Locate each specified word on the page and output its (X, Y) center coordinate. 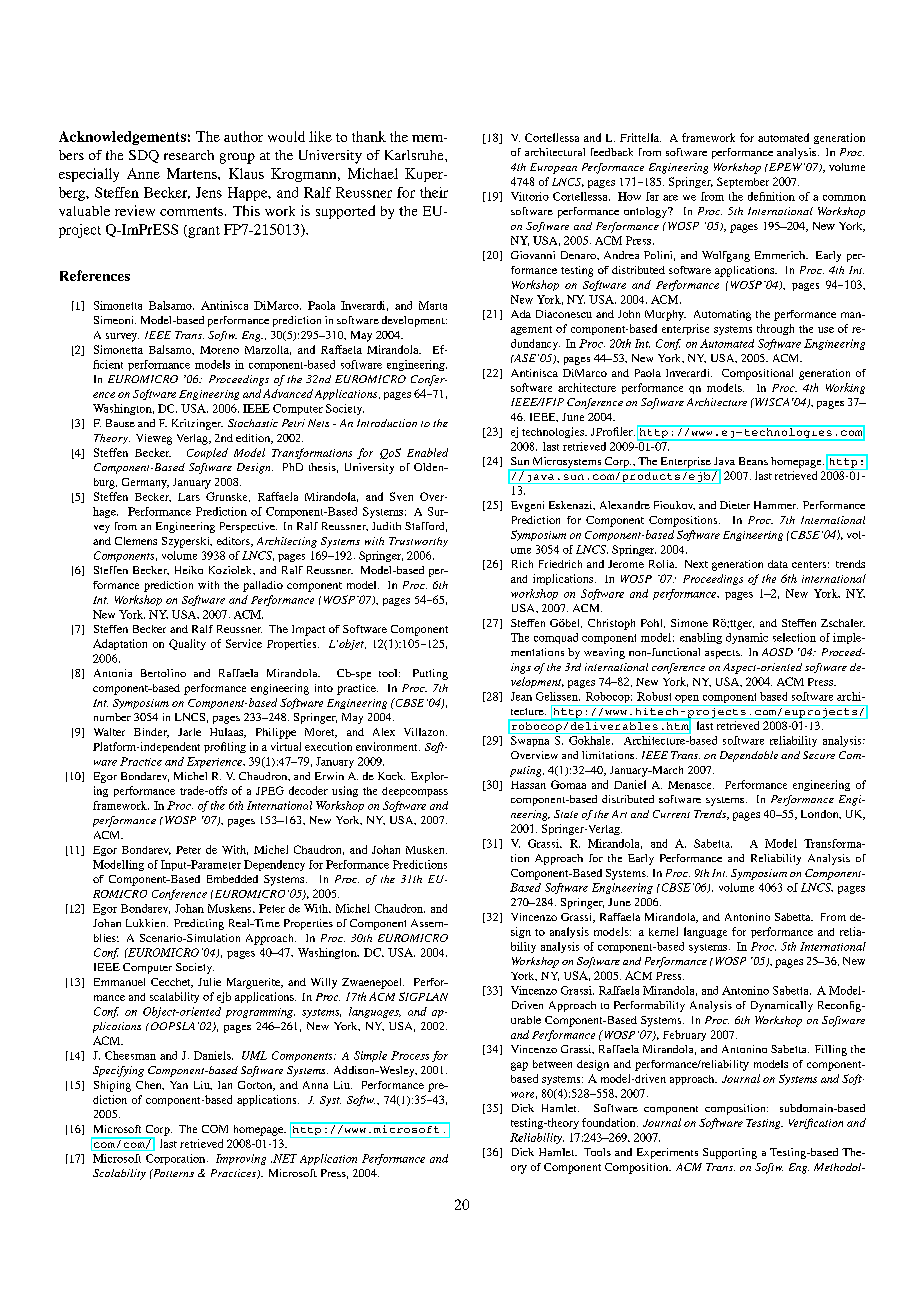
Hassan (528, 785)
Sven (401, 496)
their (434, 192)
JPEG (270, 790)
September (743, 182)
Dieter (735, 505)
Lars (189, 497)
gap (519, 1066)
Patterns (172, 1173)
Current (671, 814)
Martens (193, 173)
